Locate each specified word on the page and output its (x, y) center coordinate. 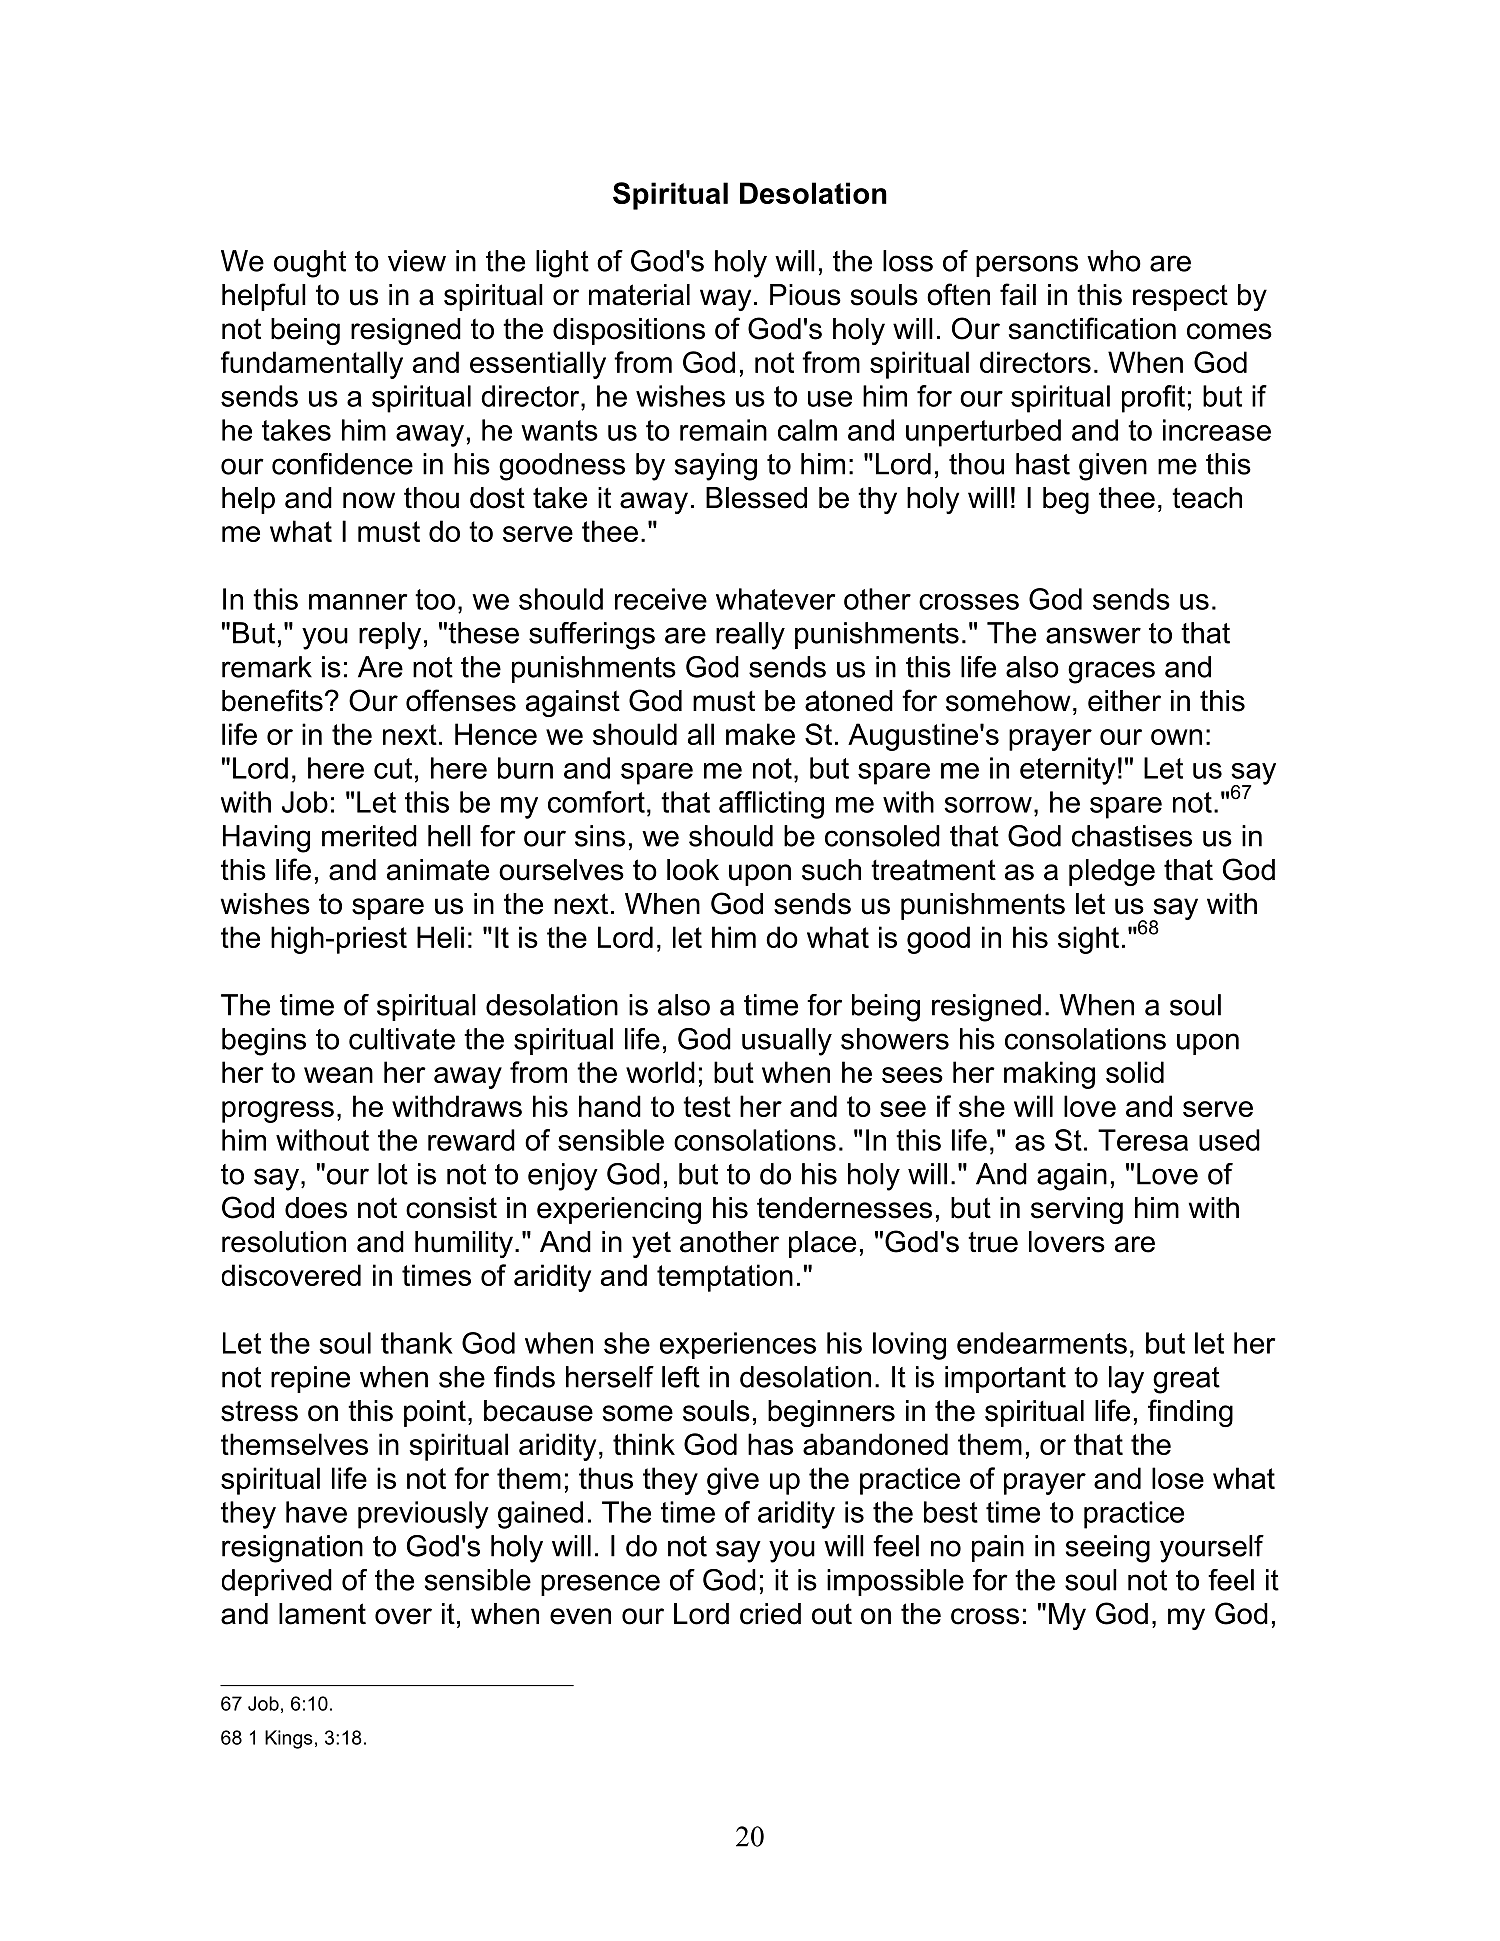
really (750, 636)
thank (417, 1343)
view (417, 261)
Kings (289, 1739)
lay (1126, 1380)
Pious (805, 295)
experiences (738, 1345)
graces (1111, 672)
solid (1135, 1072)
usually (787, 1042)
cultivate (402, 1039)
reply (390, 636)
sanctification (1092, 328)
